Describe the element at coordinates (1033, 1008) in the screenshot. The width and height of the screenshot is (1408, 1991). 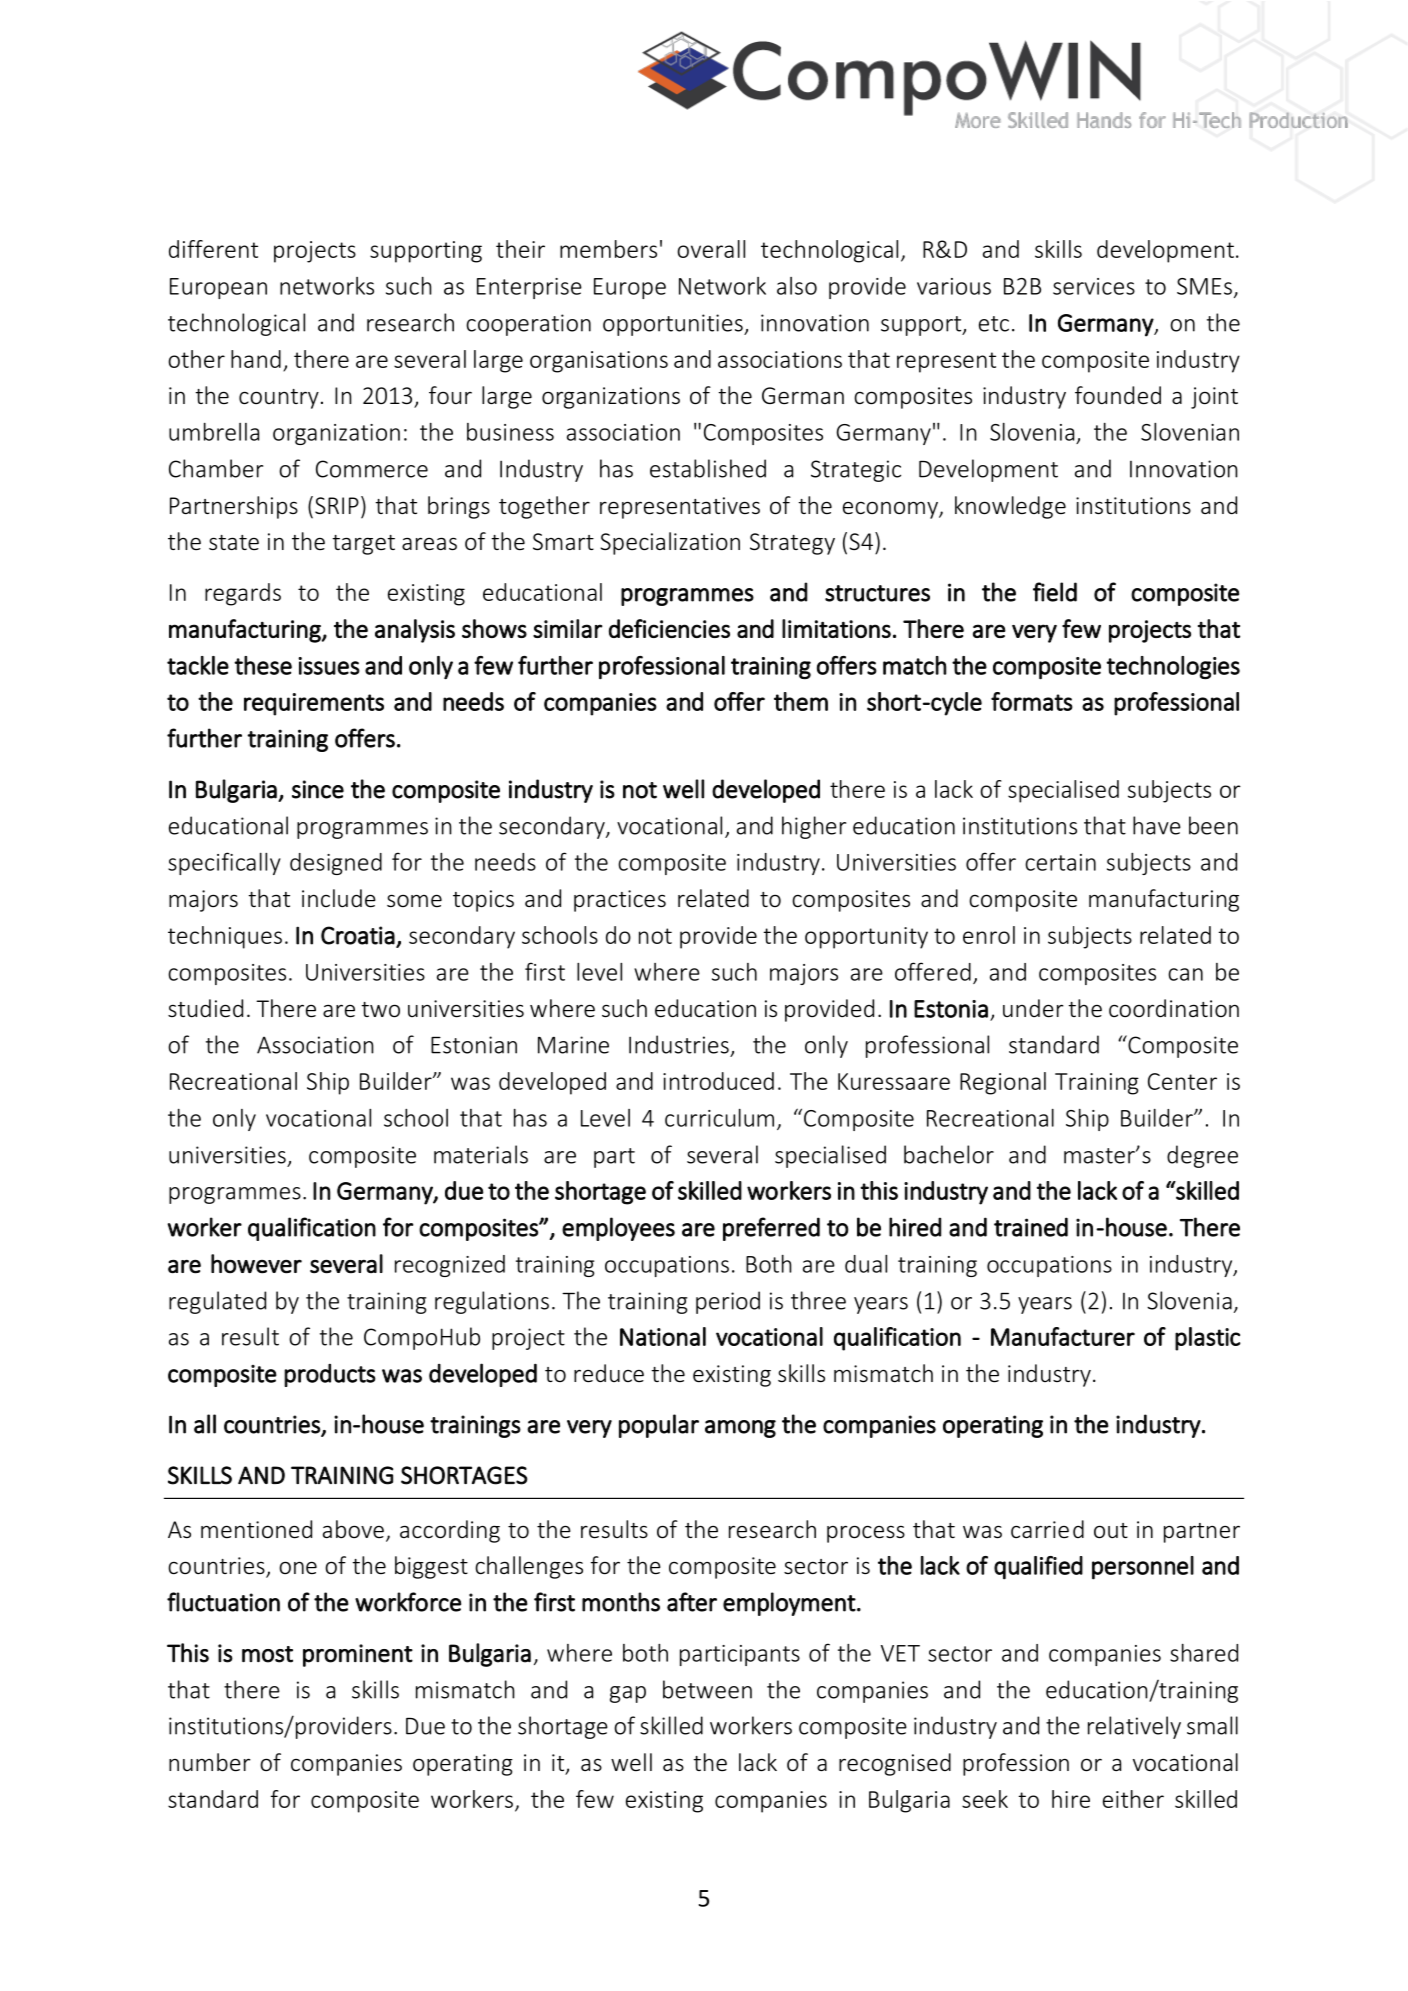
I see `under` at that location.
